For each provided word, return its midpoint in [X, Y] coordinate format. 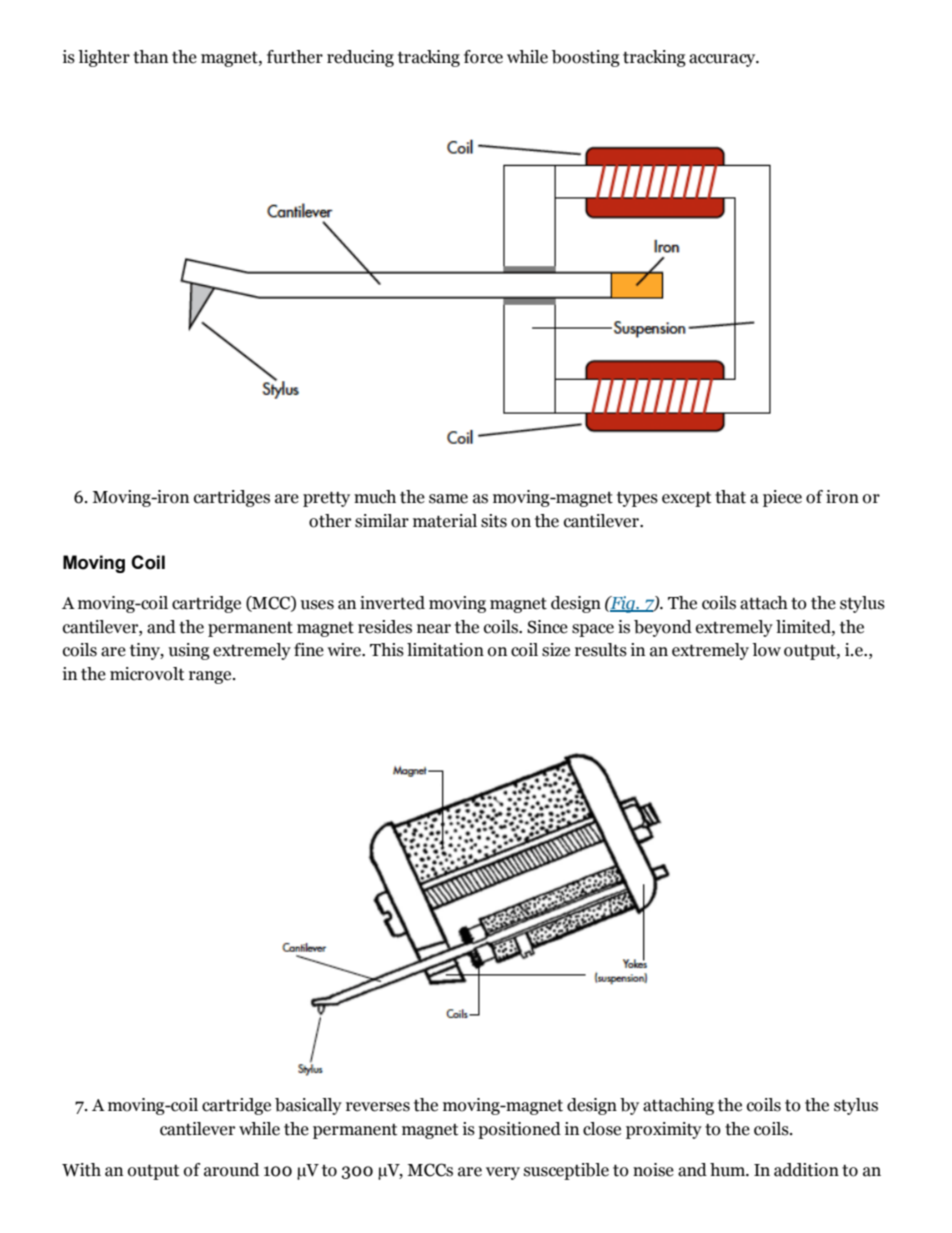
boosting [586, 58]
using [189, 651]
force [483, 57]
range [211, 677]
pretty [326, 499]
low [766, 650]
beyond [663, 628]
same [448, 499]
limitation [445, 650]
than [150, 57]
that [730, 497]
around [231, 1170]
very [503, 1173]
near [434, 629]
